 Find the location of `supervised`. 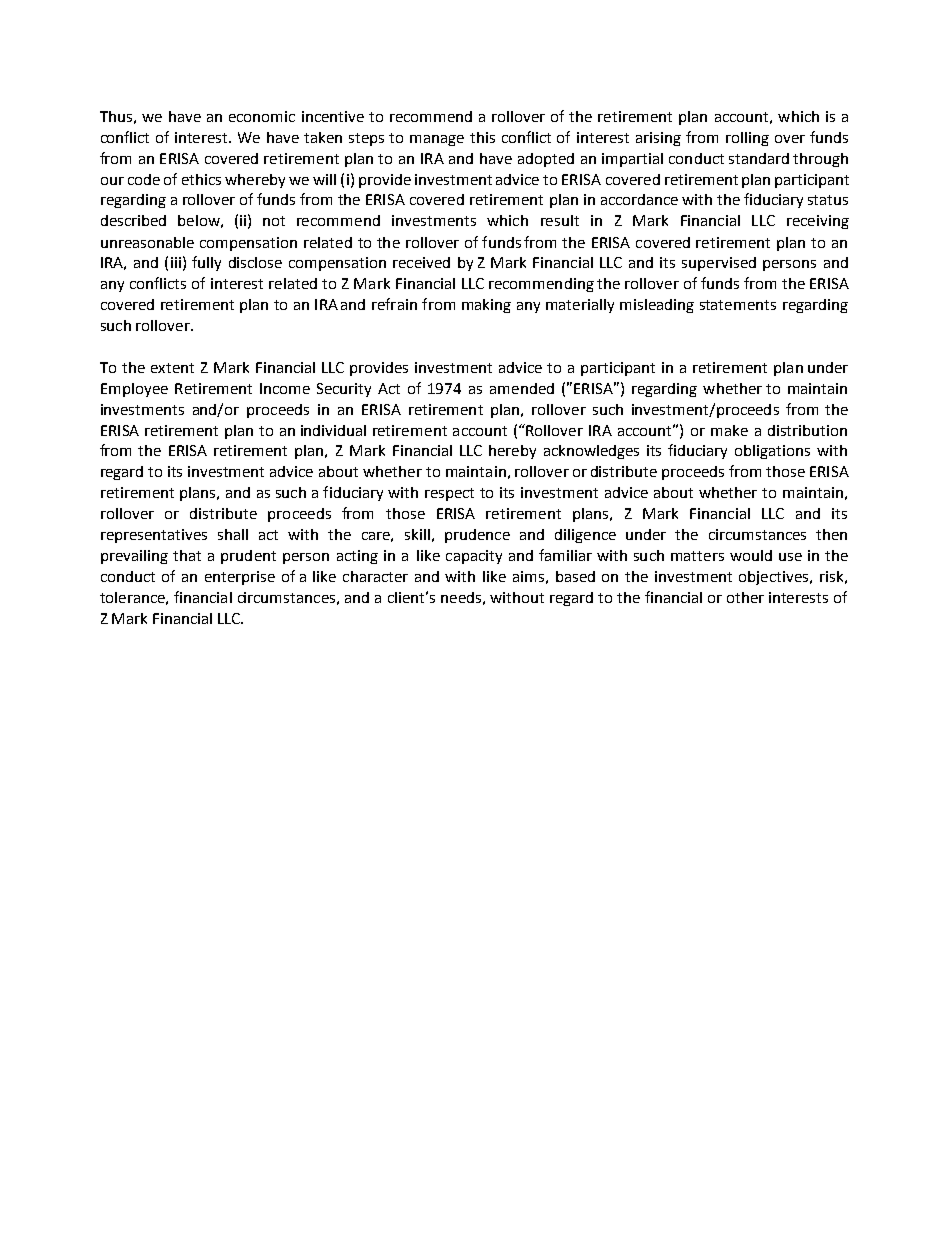

supervised is located at coordinates (719, 264).
